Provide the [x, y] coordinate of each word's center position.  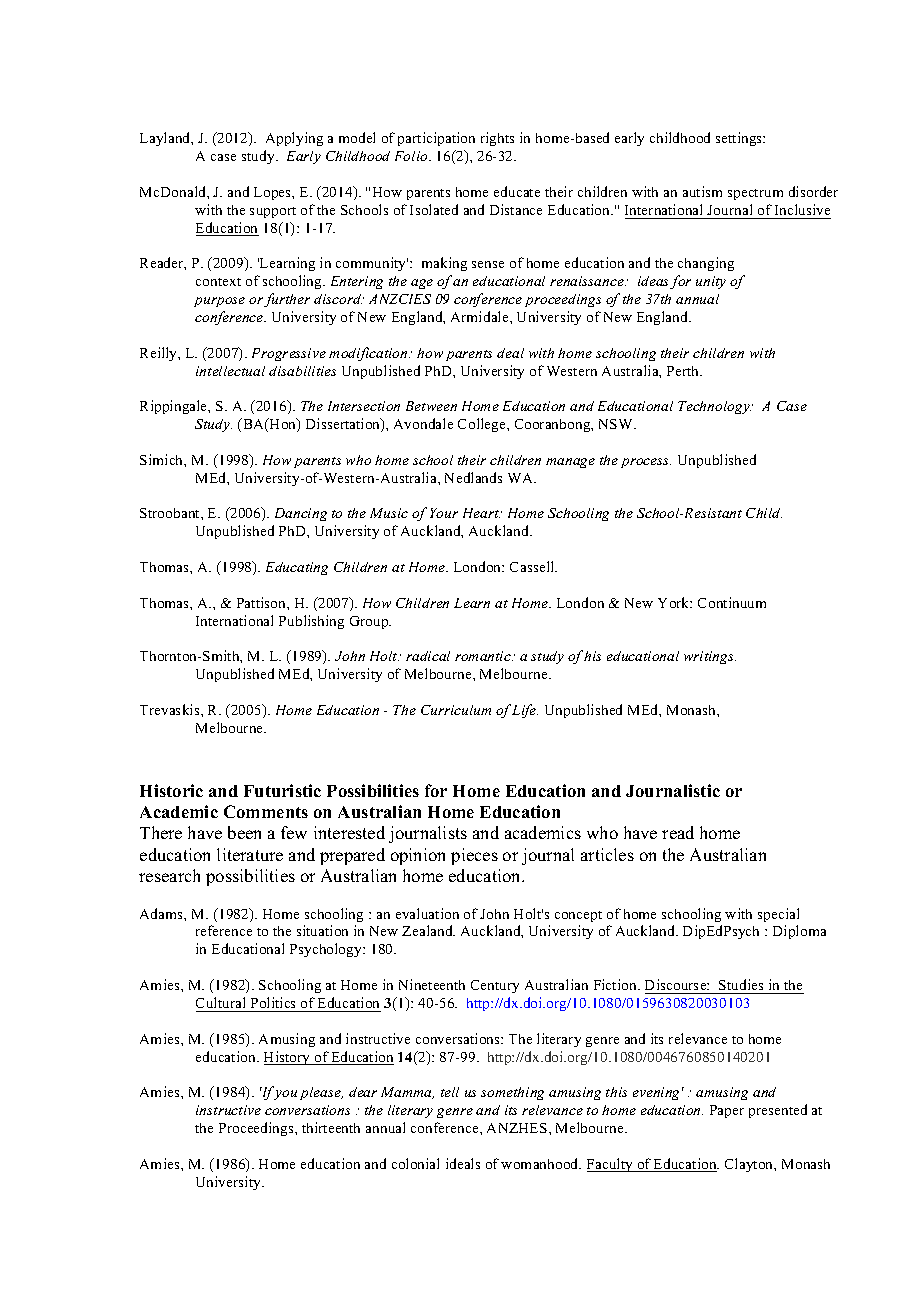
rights [497, 139]
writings [710, 657]
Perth [684, 371]
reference [224, 930]
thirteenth [331, 1127]
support [273, 212]
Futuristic [282, 790]
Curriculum [456, 710]
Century [495, 986]
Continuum [732, 602]
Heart [481, 513]
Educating [297, 568]
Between [431, 406]
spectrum [755, 194]
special [778, 915]
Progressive [289, 354]
